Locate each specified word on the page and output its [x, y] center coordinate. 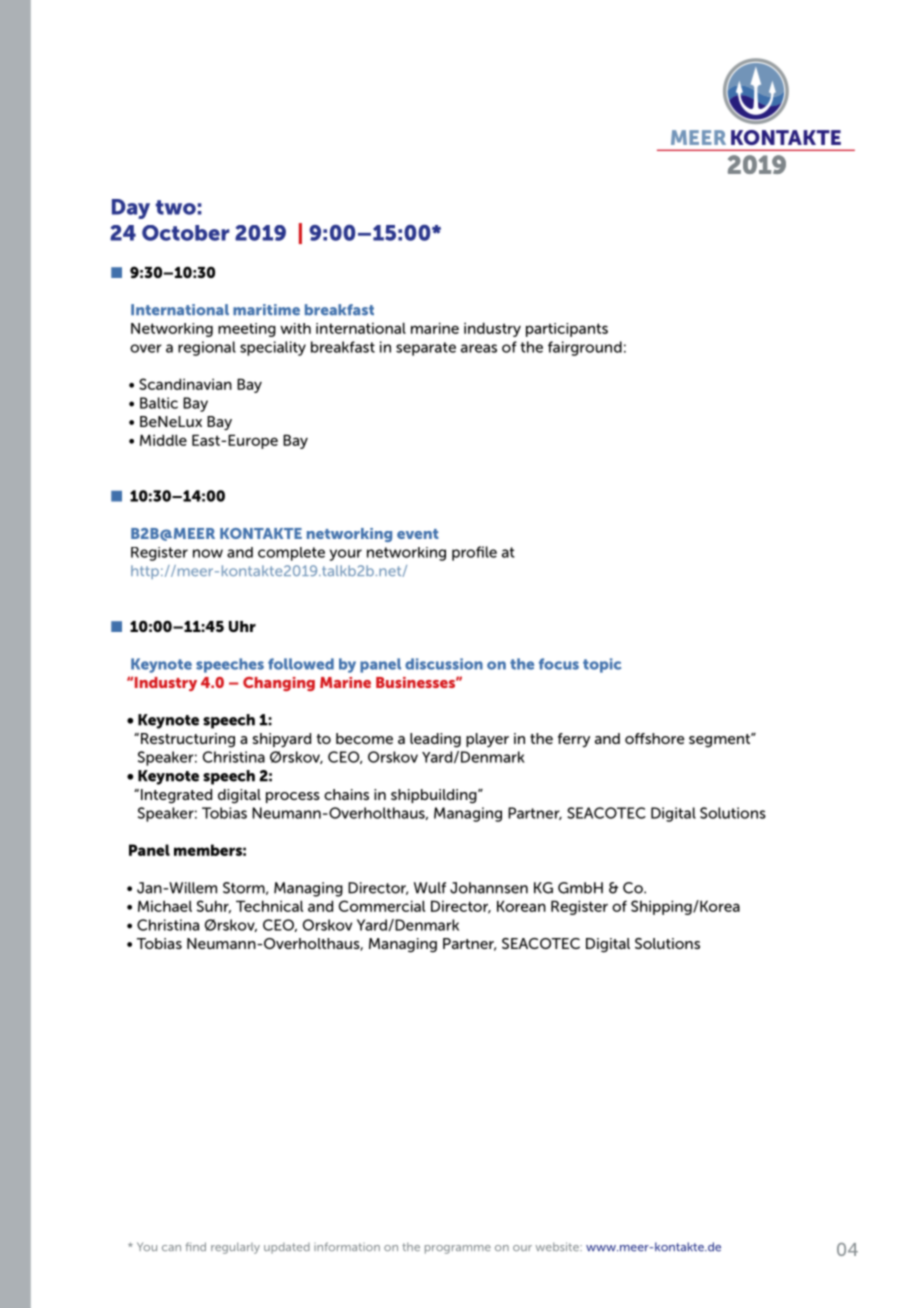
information [347, 1246]
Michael [165, 906]
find [195, 1246]
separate [426, 349]
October [185, 233]
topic [602, 665]
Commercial [382, 906]
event [418, 534]
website [558, 1246]
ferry [574, 740]
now [208, 553]
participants [567, 330]
